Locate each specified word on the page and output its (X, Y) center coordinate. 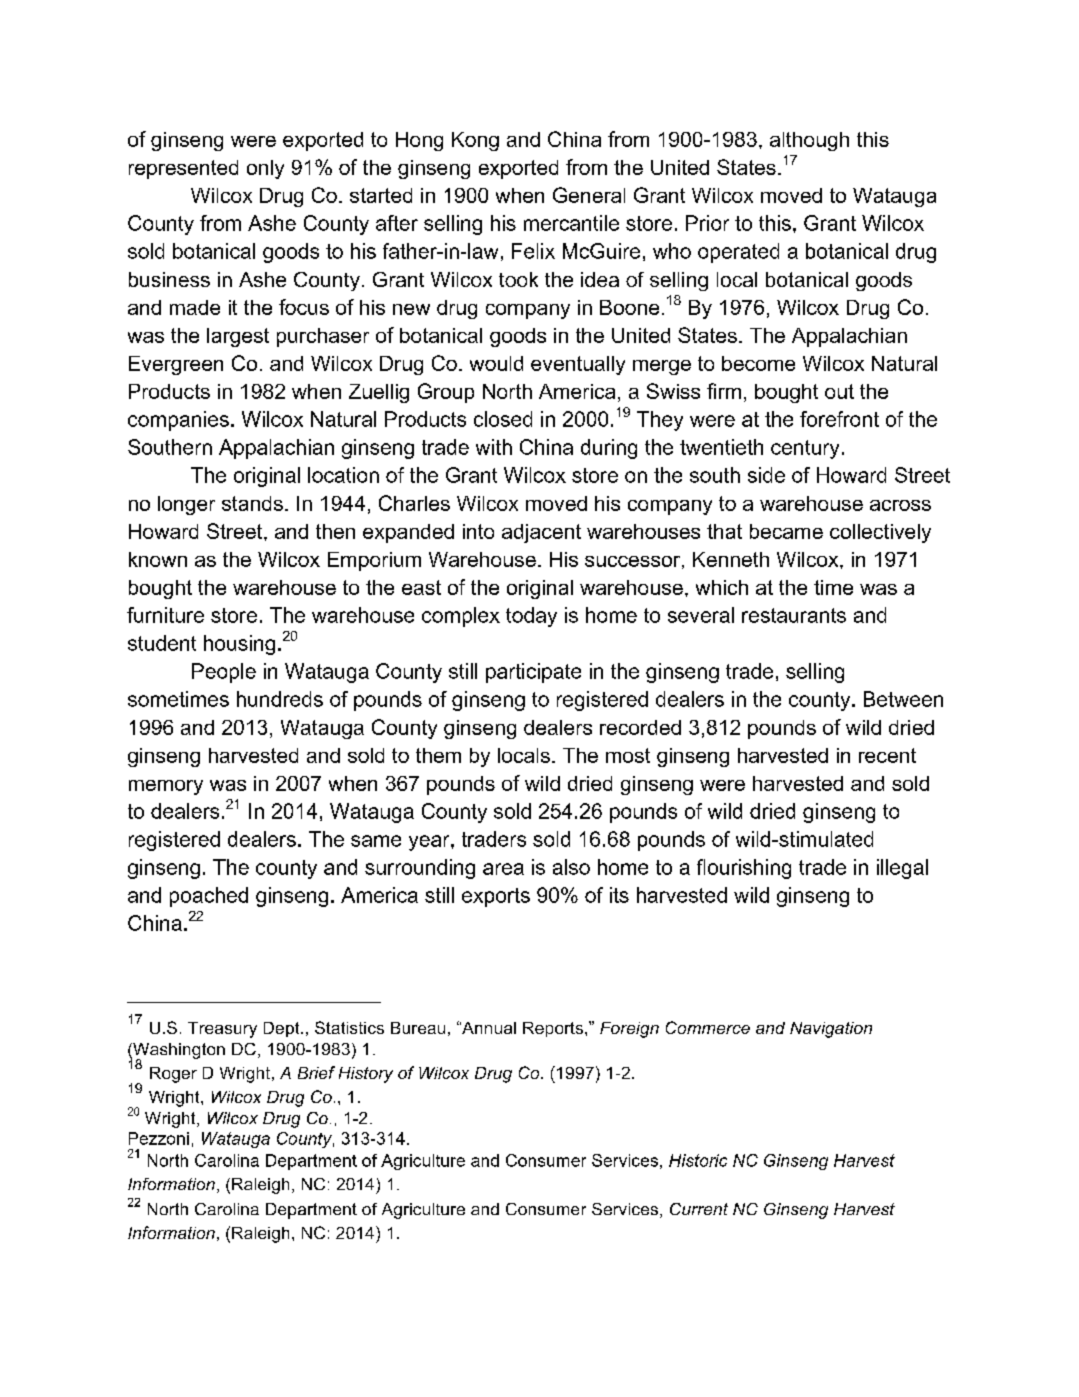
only (265, 169)
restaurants (794, 615)
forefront (839, 419)
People (224, 673)
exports (496, 897)
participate (533, 673)
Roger (173, 1075)
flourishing (744, 869)
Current (699, 1209)
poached (209, 897)
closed (503, 419)
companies (178, 421)
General (589, 195)
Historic (698, 1160)
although (809, 141)
